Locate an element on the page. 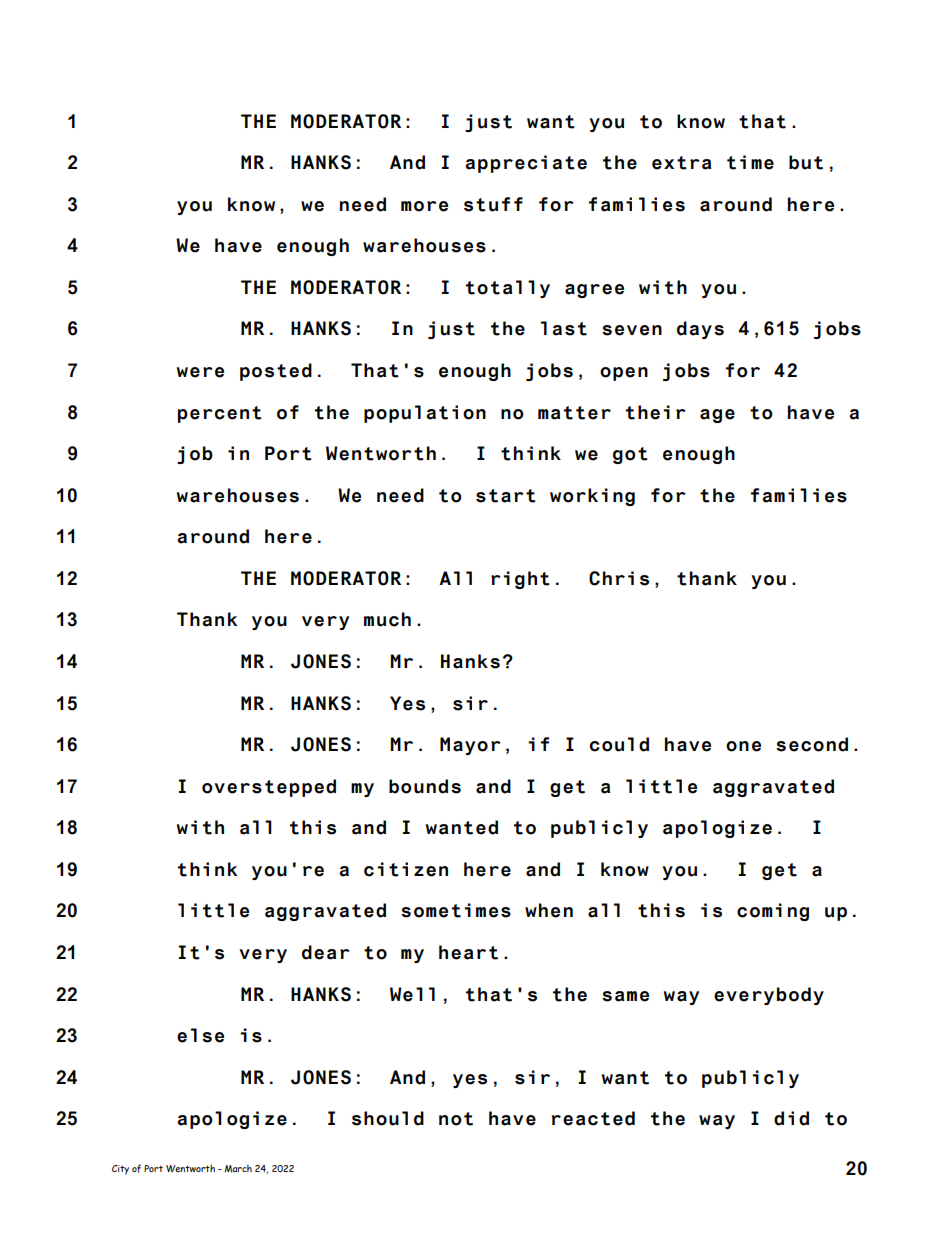 The width and height of the page is (952, 1233). overstepped is located at coordinates (269, 788).
